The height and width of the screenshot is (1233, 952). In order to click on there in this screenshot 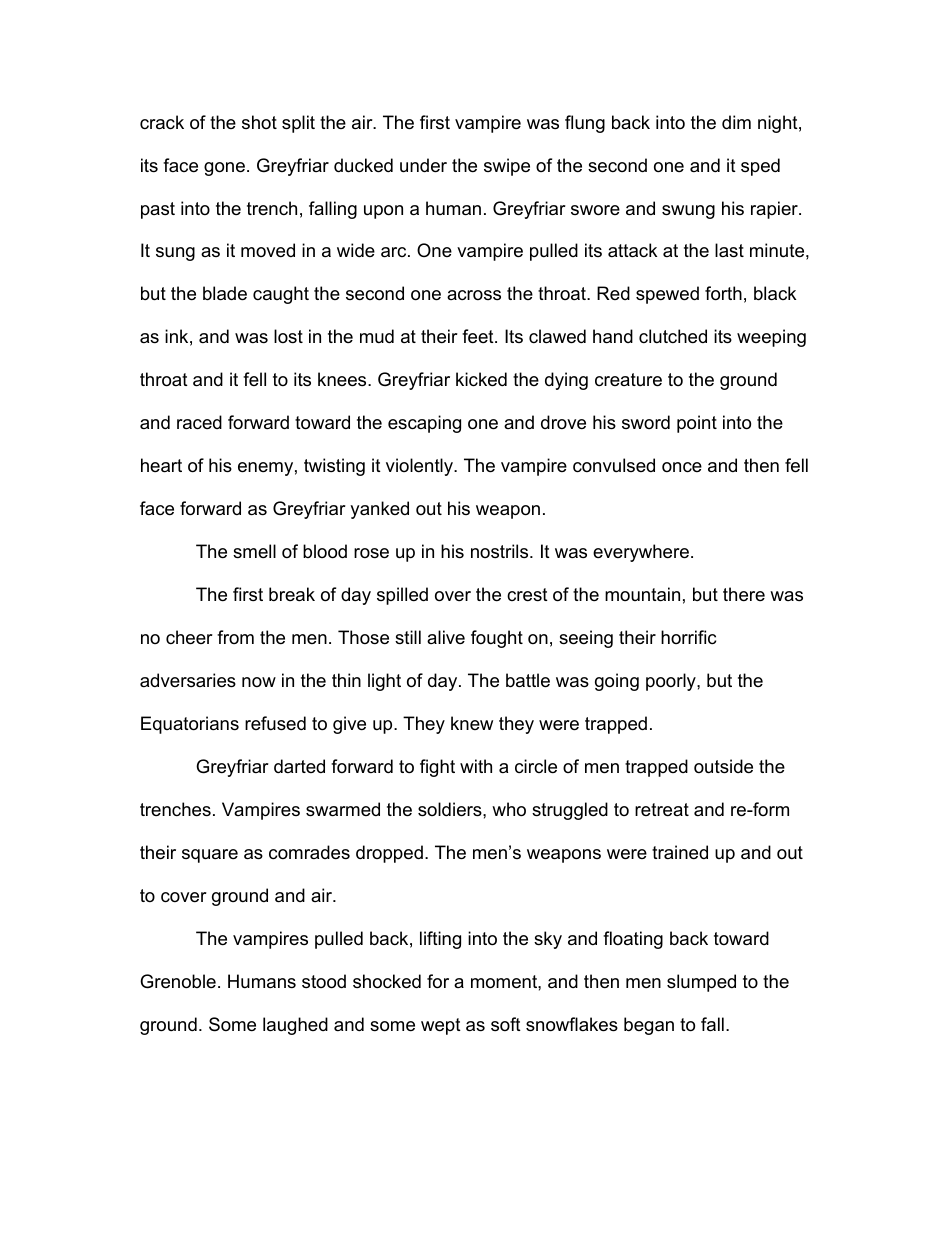, I will do `click(744, 594)`.
